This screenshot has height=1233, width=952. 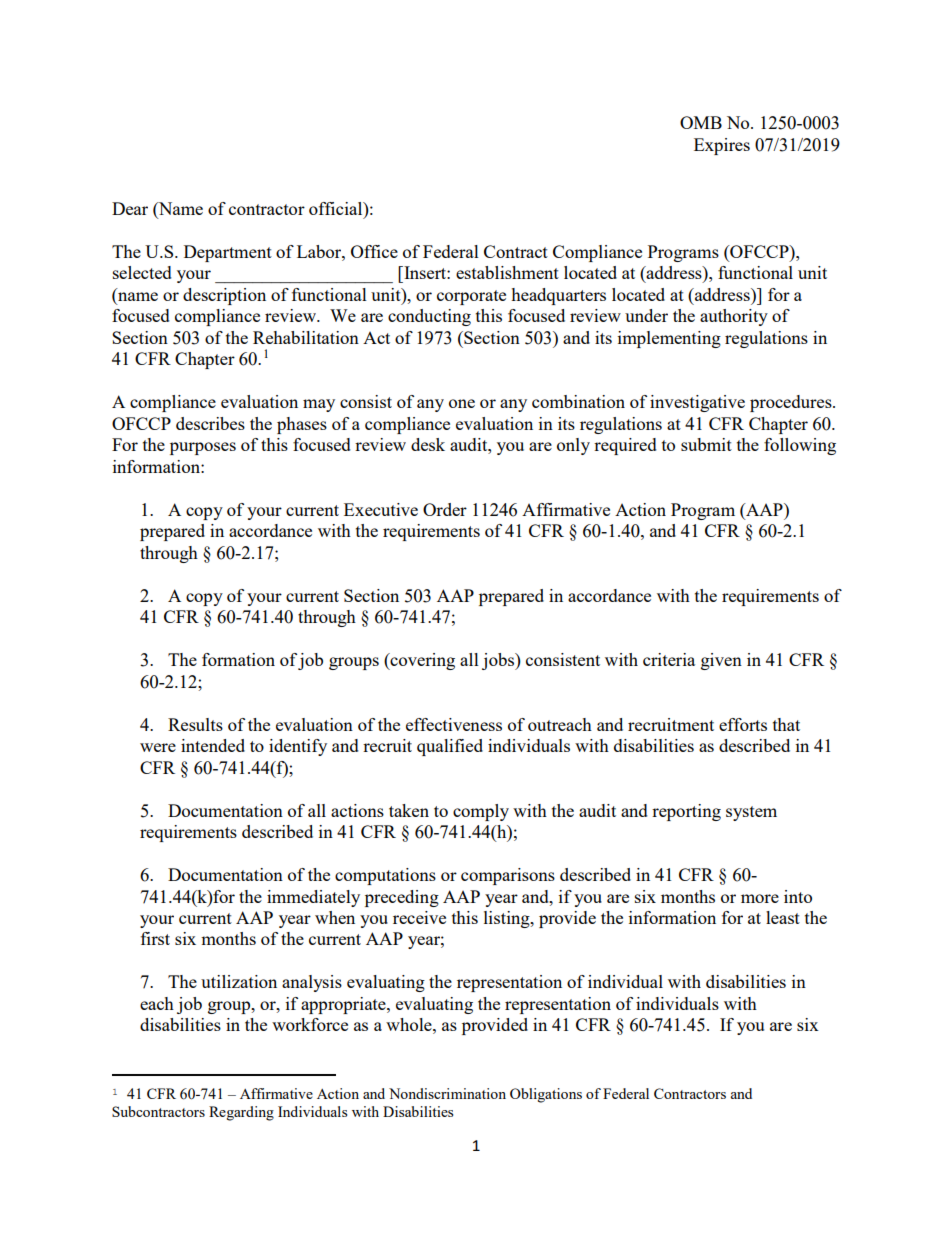 I want to click on Dear, so click(x=130, y=208).
